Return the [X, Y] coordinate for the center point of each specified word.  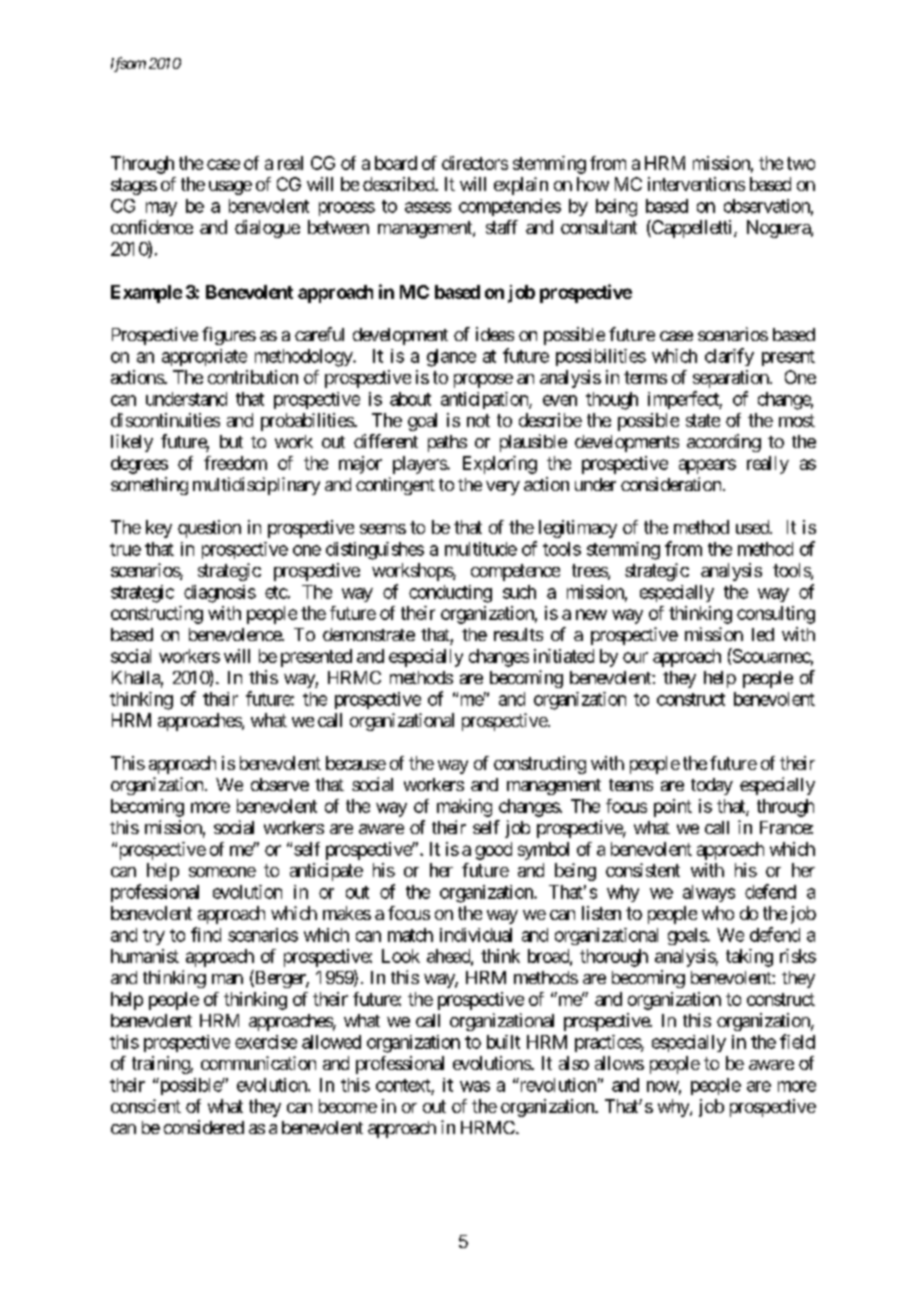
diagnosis [220, 594]
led [763, 634]
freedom [235, 463]
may [161, 209]
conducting [450, 594]
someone [222, 872]
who [718, 913]
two [801, 163]
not [478, 420]
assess [428, 207]
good [493, 851]
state [703, 420]
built [503, 1042]
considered [204, 1127]
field [797, 1041]
